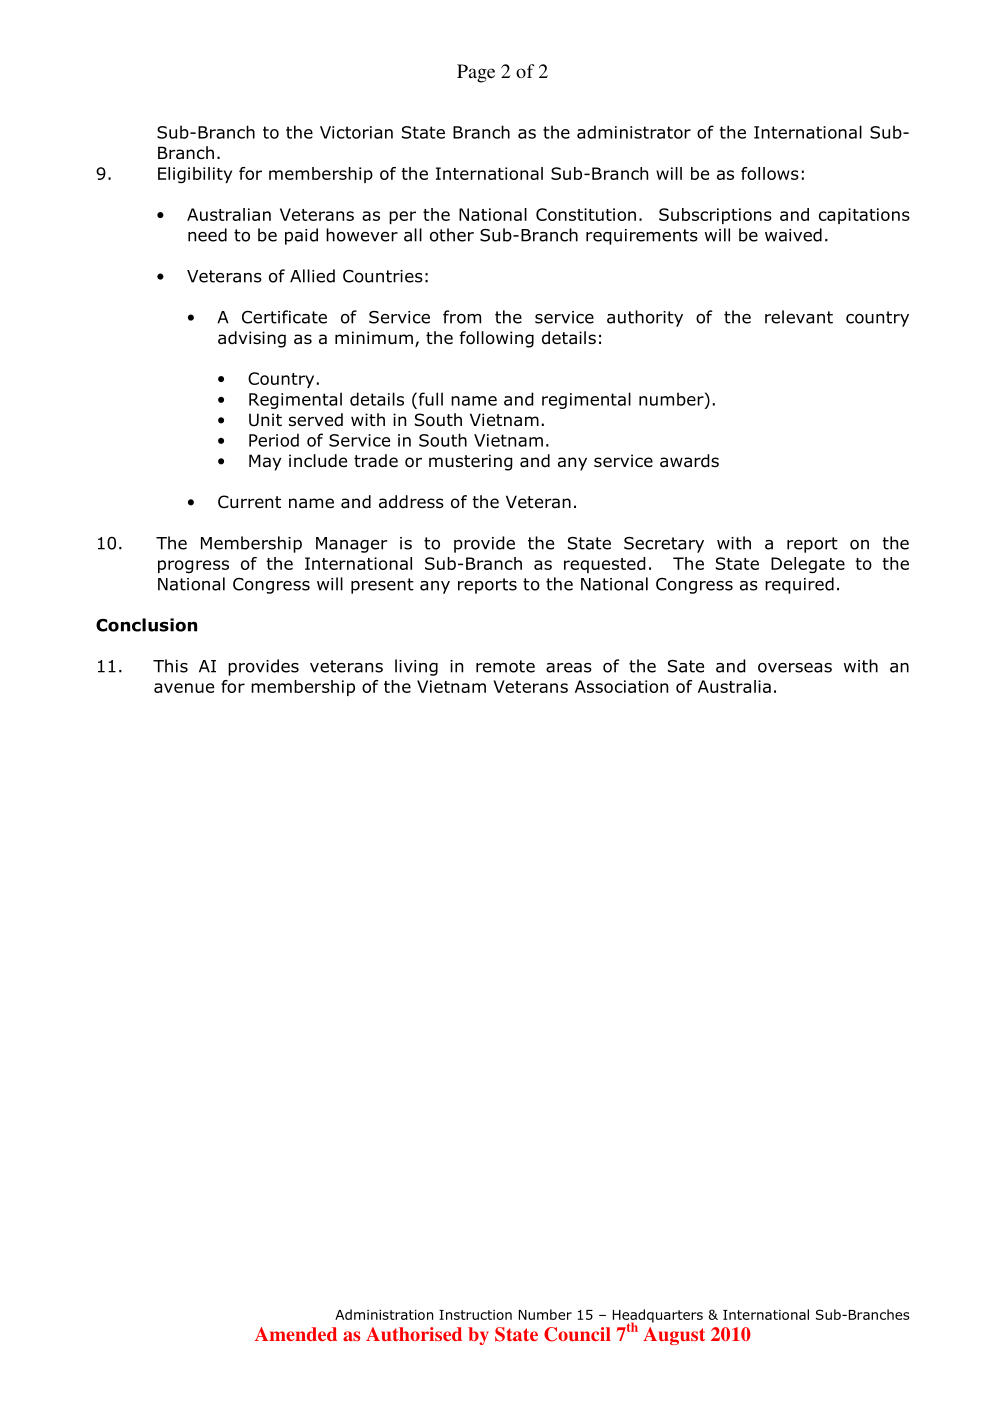 Image resolution: width=1005 pixels, height=1422 pixels. I want to click on Page, so click(476, 73).
